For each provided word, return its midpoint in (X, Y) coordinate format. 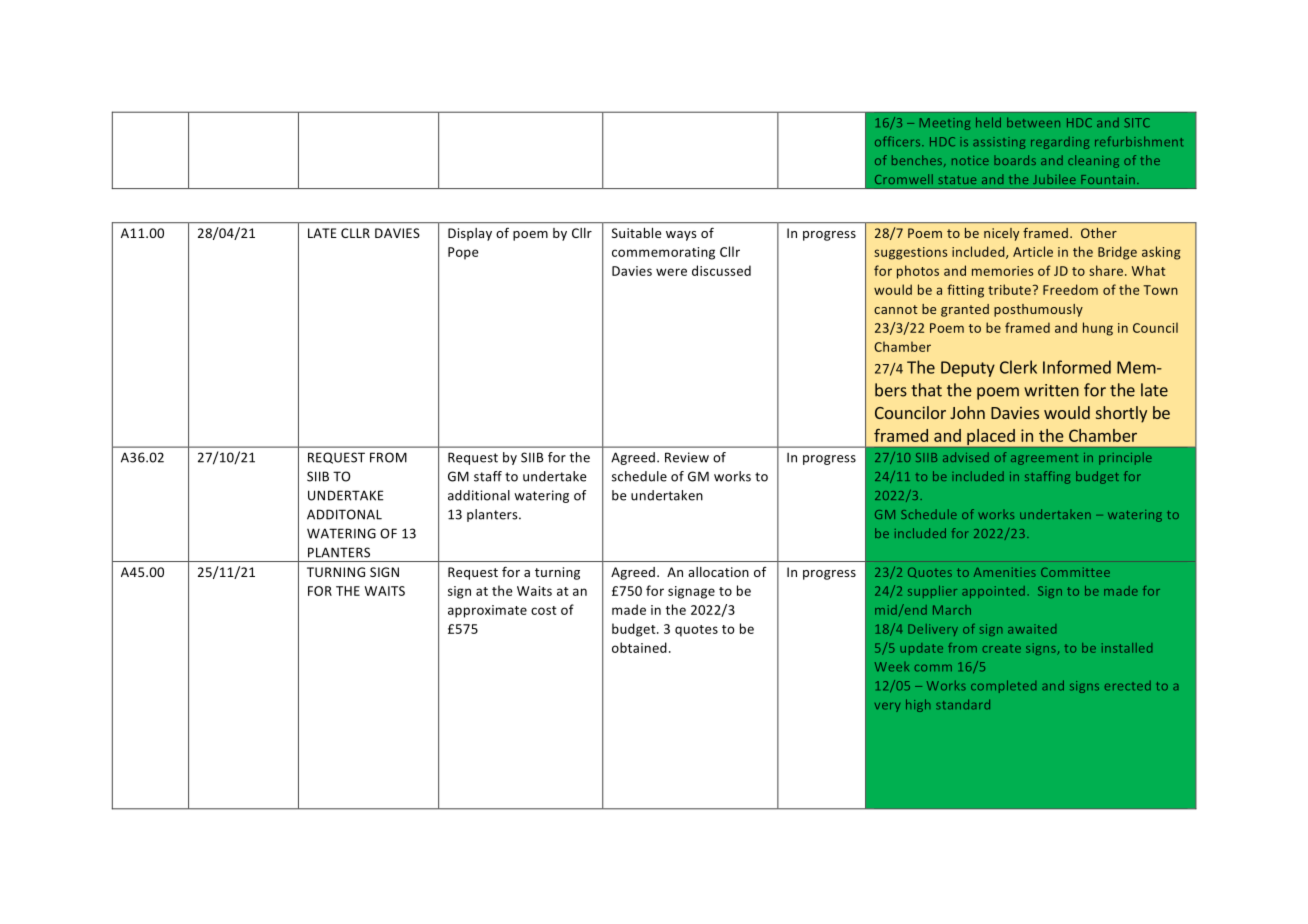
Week (892, 667)
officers (899, 141)
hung (1098, 329)
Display (470, 234)
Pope (463, 253)
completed (1003, 686)
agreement (1044, 459)
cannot (896, 309)
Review (687, 457)
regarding (1060, 143)
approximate (487, 611)
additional (479, 495)
